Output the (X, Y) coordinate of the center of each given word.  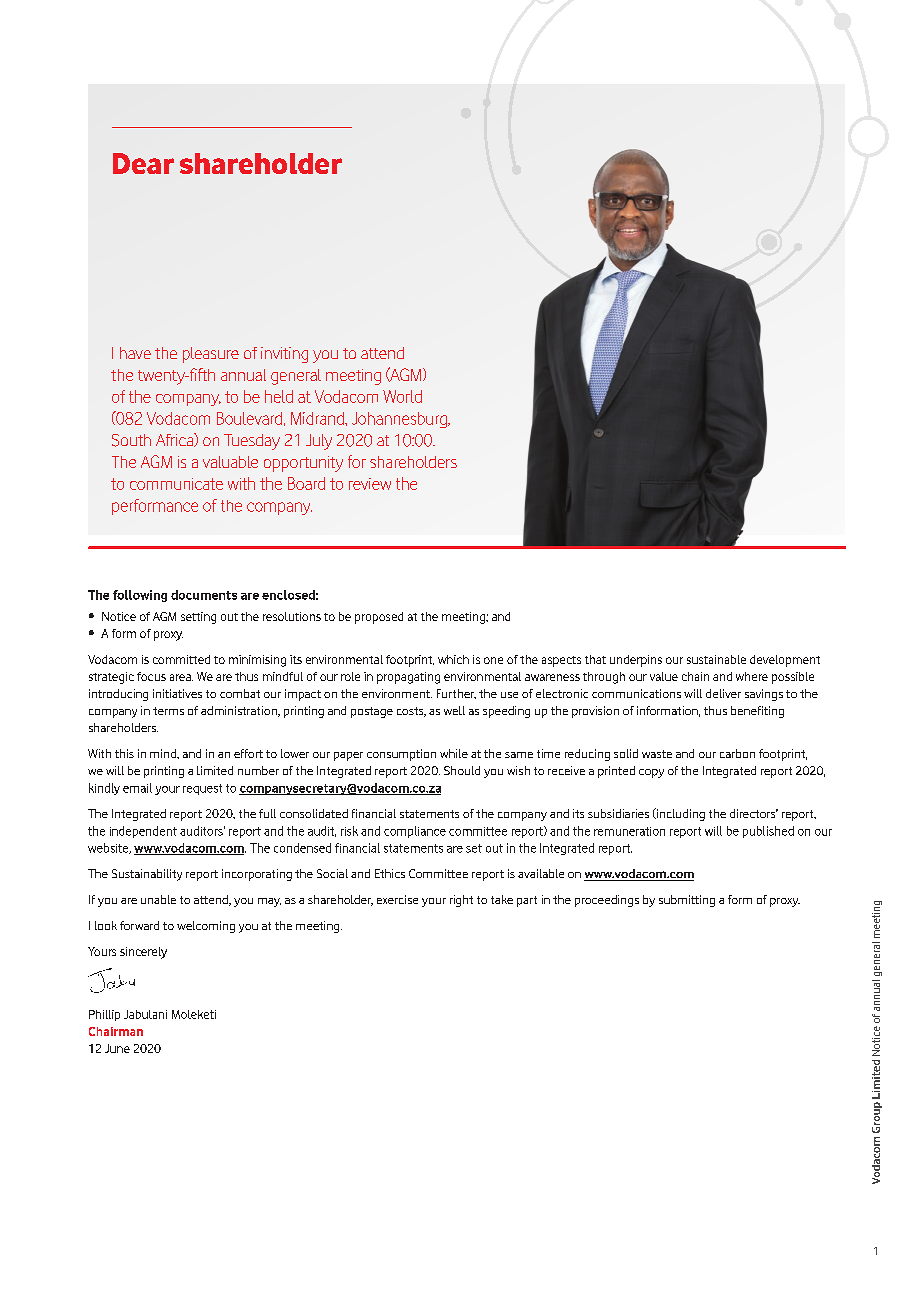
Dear (143, 163)
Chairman (116, 1031)
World (402, 396)
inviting (284, 355)
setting (198, 618)
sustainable (716, 659)
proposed (379, 618)
